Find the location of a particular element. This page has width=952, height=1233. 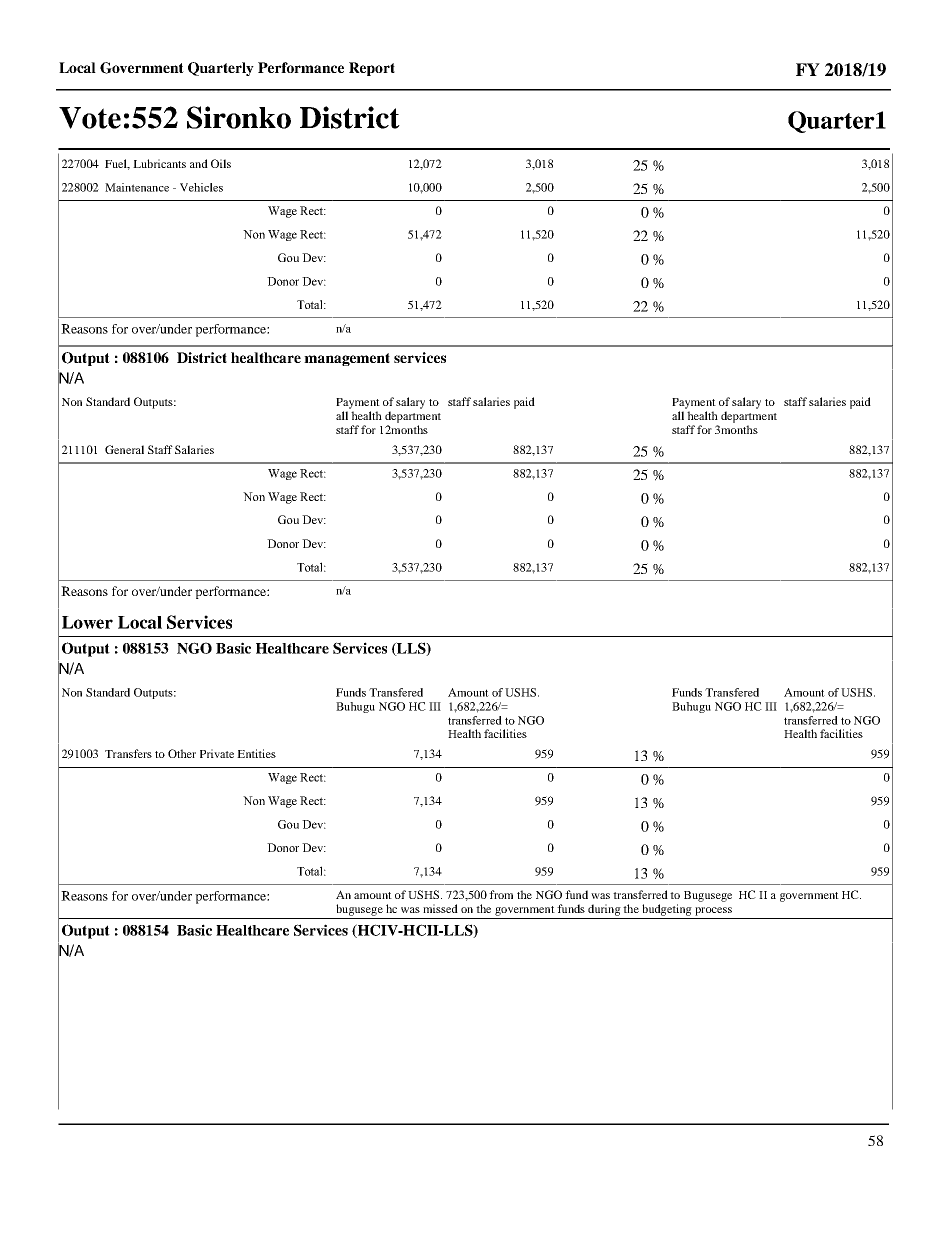

Lubricants is located at coordinates (159, 163).
